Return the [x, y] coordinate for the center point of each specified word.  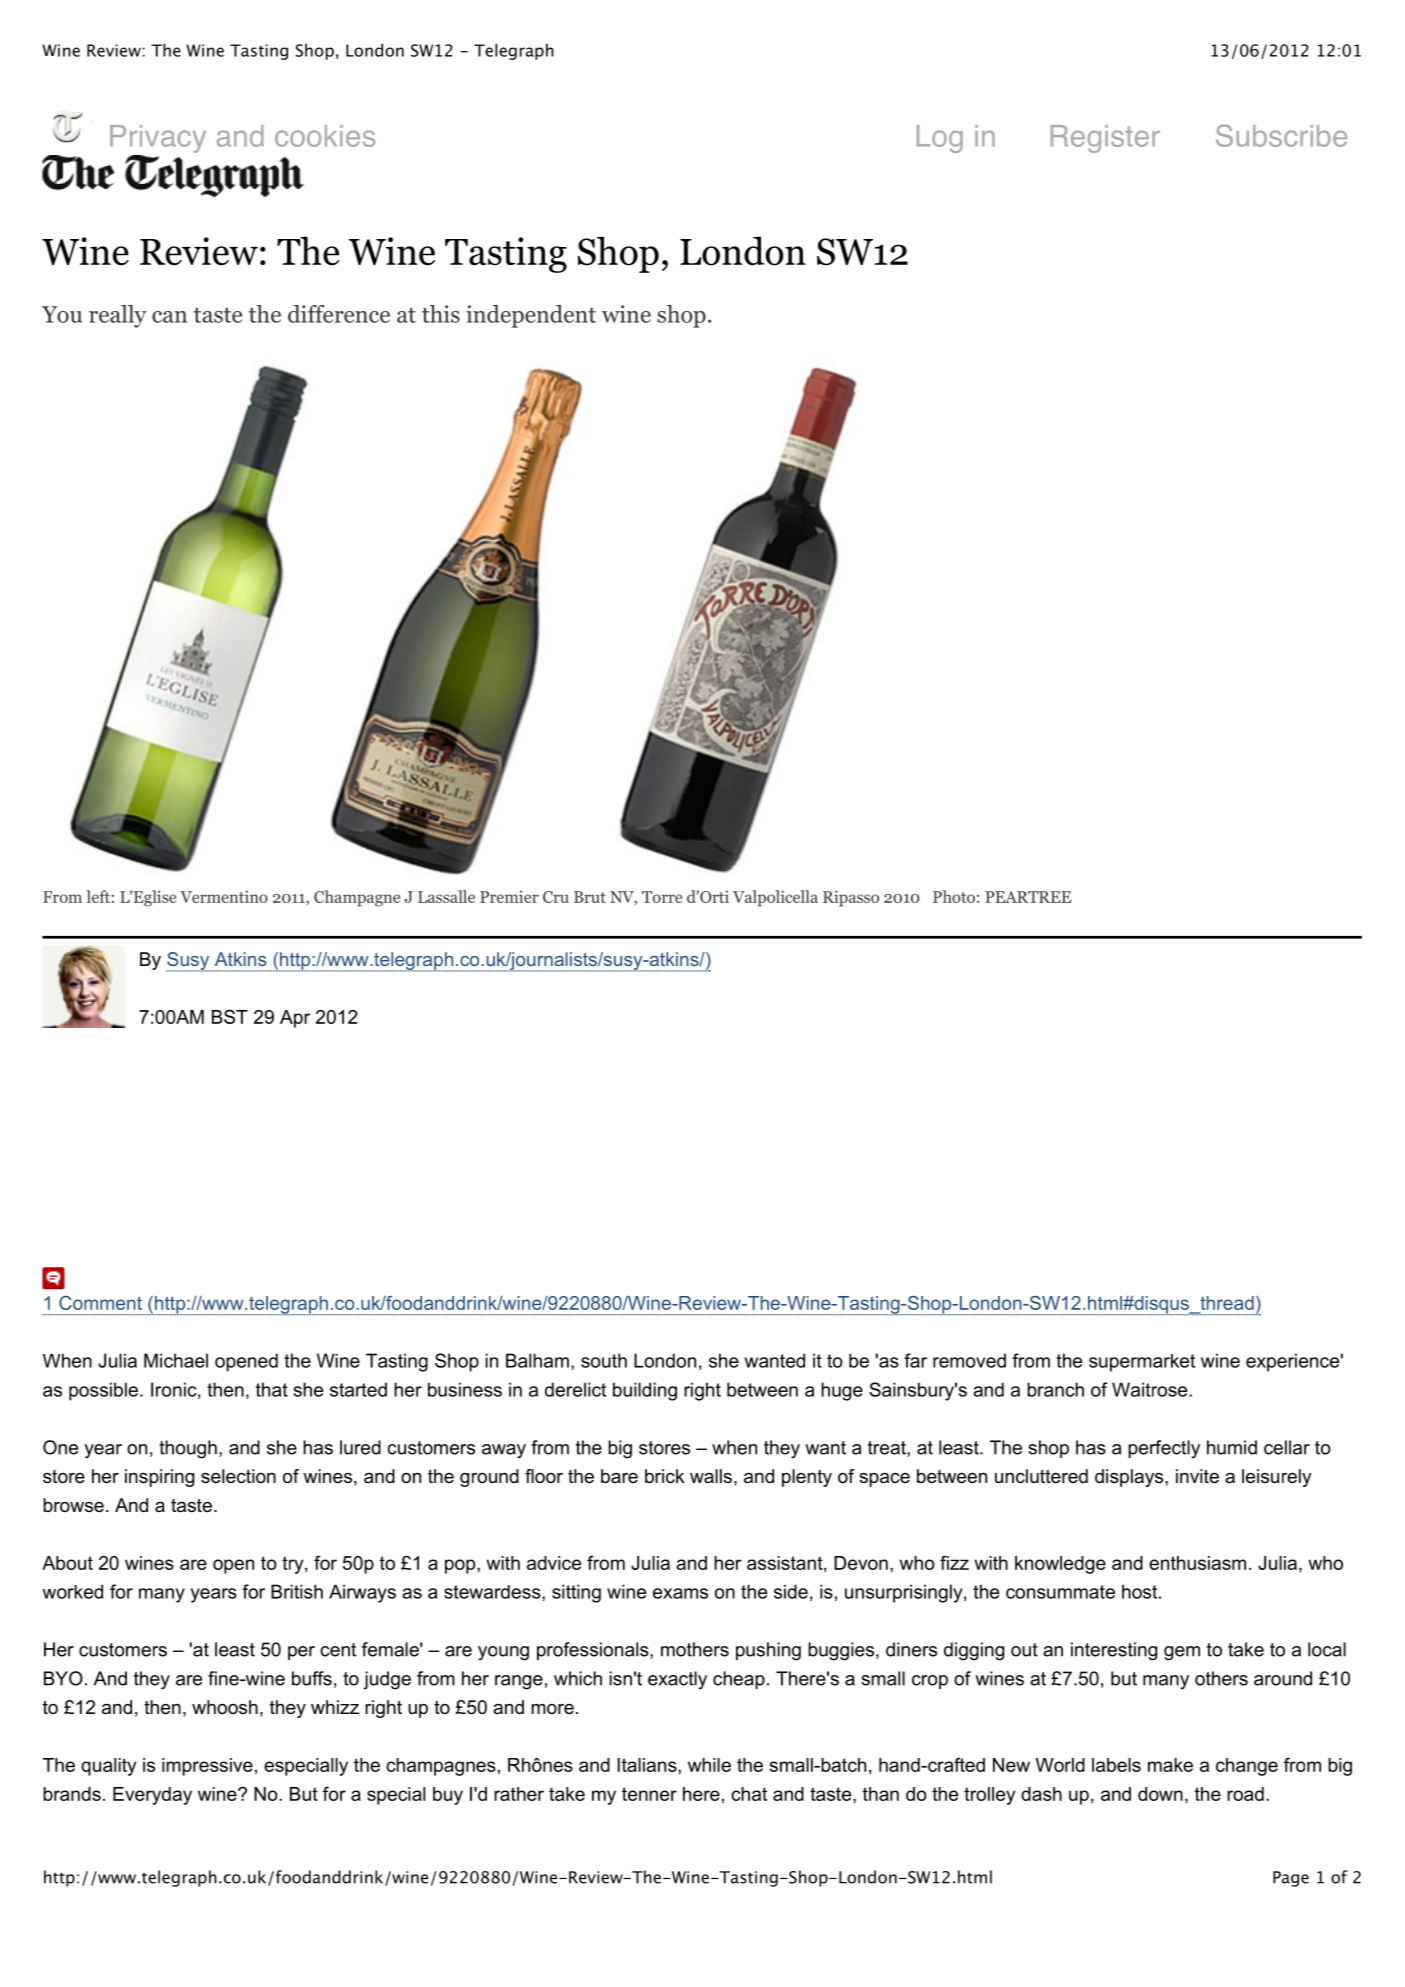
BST [230, 1016]
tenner [649, 1794]
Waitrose [1151, 1389]
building [645, 1391]
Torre [662, 897]
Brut [590, 897]
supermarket [1142, 1363]
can [169, 317]
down [1160, 1794]
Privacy [158, 140]
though [188, 1449]
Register [1105, 139]
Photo [954, 896]
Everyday [152, 1796]
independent [531, 316]
